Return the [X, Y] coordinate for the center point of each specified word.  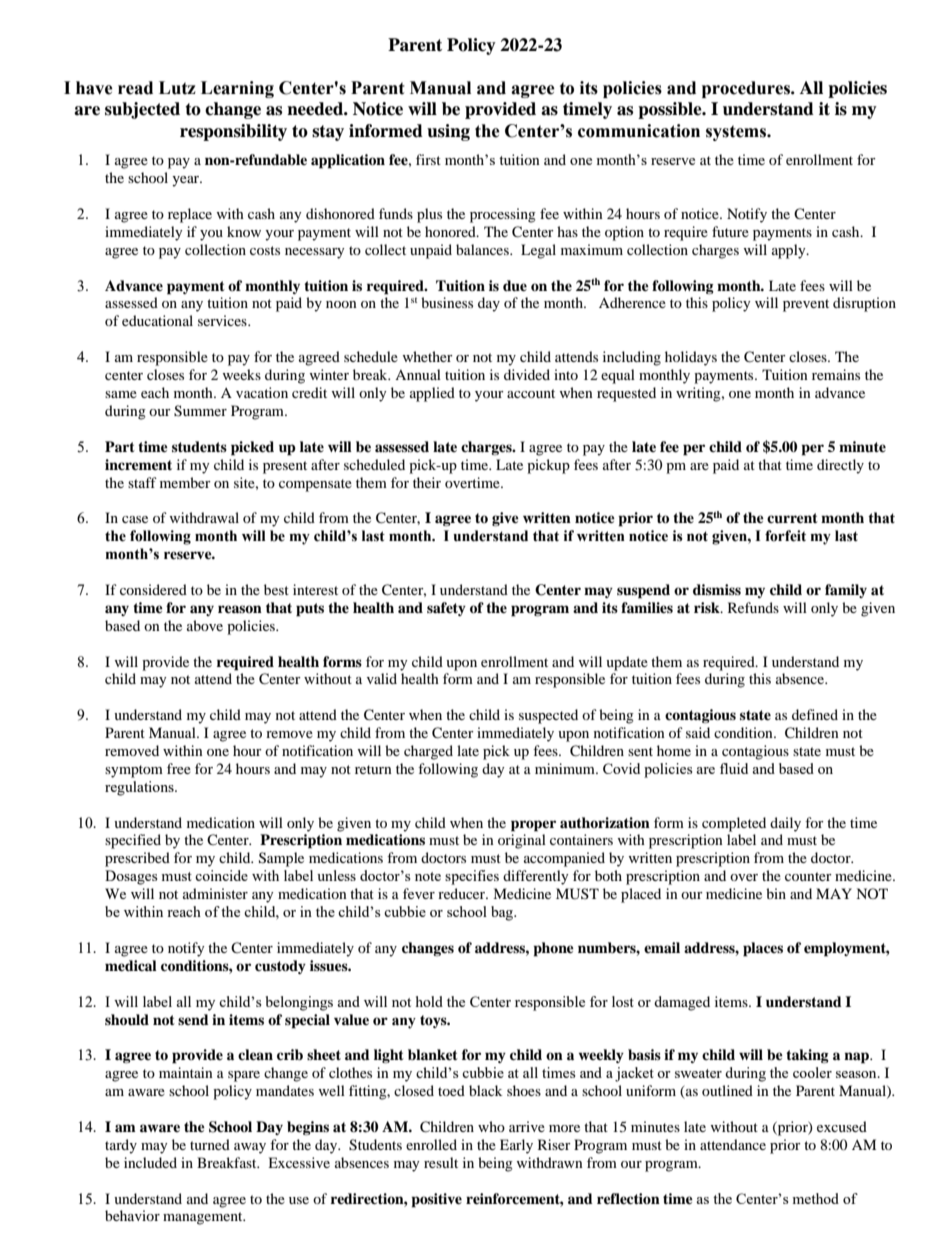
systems [737, 133]
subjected [142, 110]
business [447, 302]
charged [428, 752]
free [179, 768]
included [150, 1162]
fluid [734, 768]
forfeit [785, 536]
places [763, 949]
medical [131, 965]
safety [446, 609]
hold [429, 1001]
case [135, 519]
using [448, 132]
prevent [806, 305]
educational [157, 320]
